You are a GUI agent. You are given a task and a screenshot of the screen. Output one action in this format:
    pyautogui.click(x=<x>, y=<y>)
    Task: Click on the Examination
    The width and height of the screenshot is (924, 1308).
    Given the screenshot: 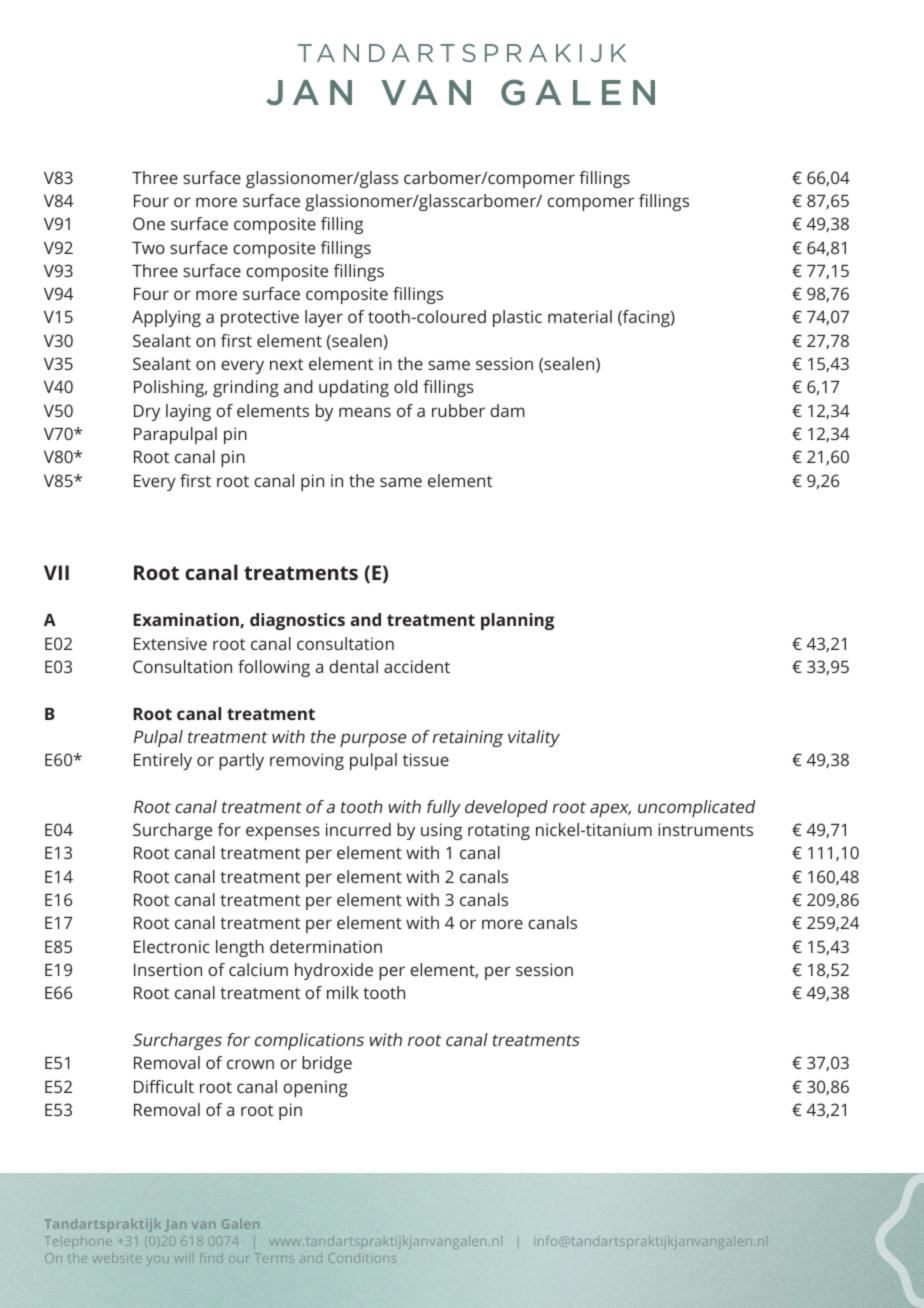 What is the action you would take?
    pyautogui.click(x=187, y=620)
